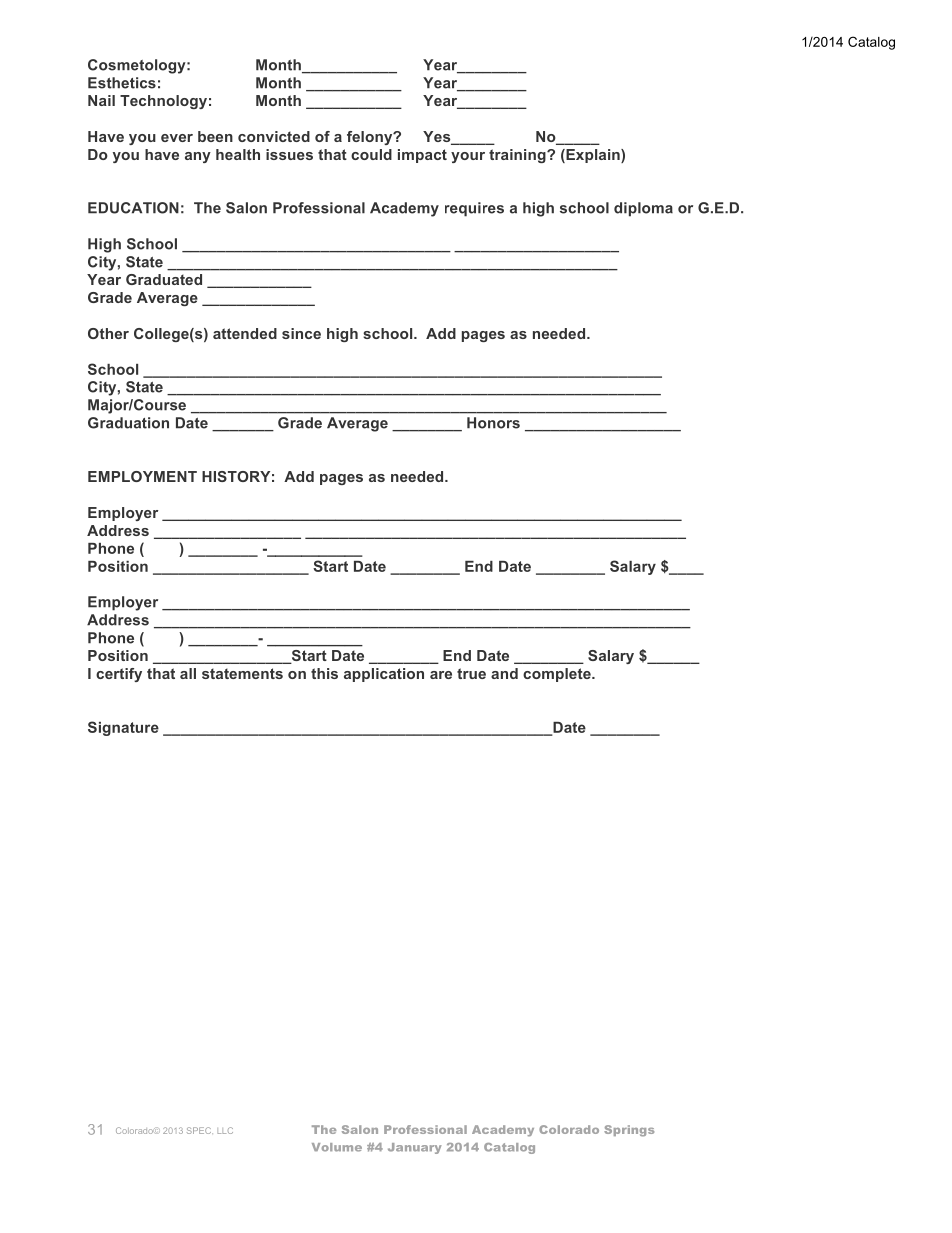  Describe the element at coordinates (142, 476) in the page. I see `EMPLOYMENT` at that location.
